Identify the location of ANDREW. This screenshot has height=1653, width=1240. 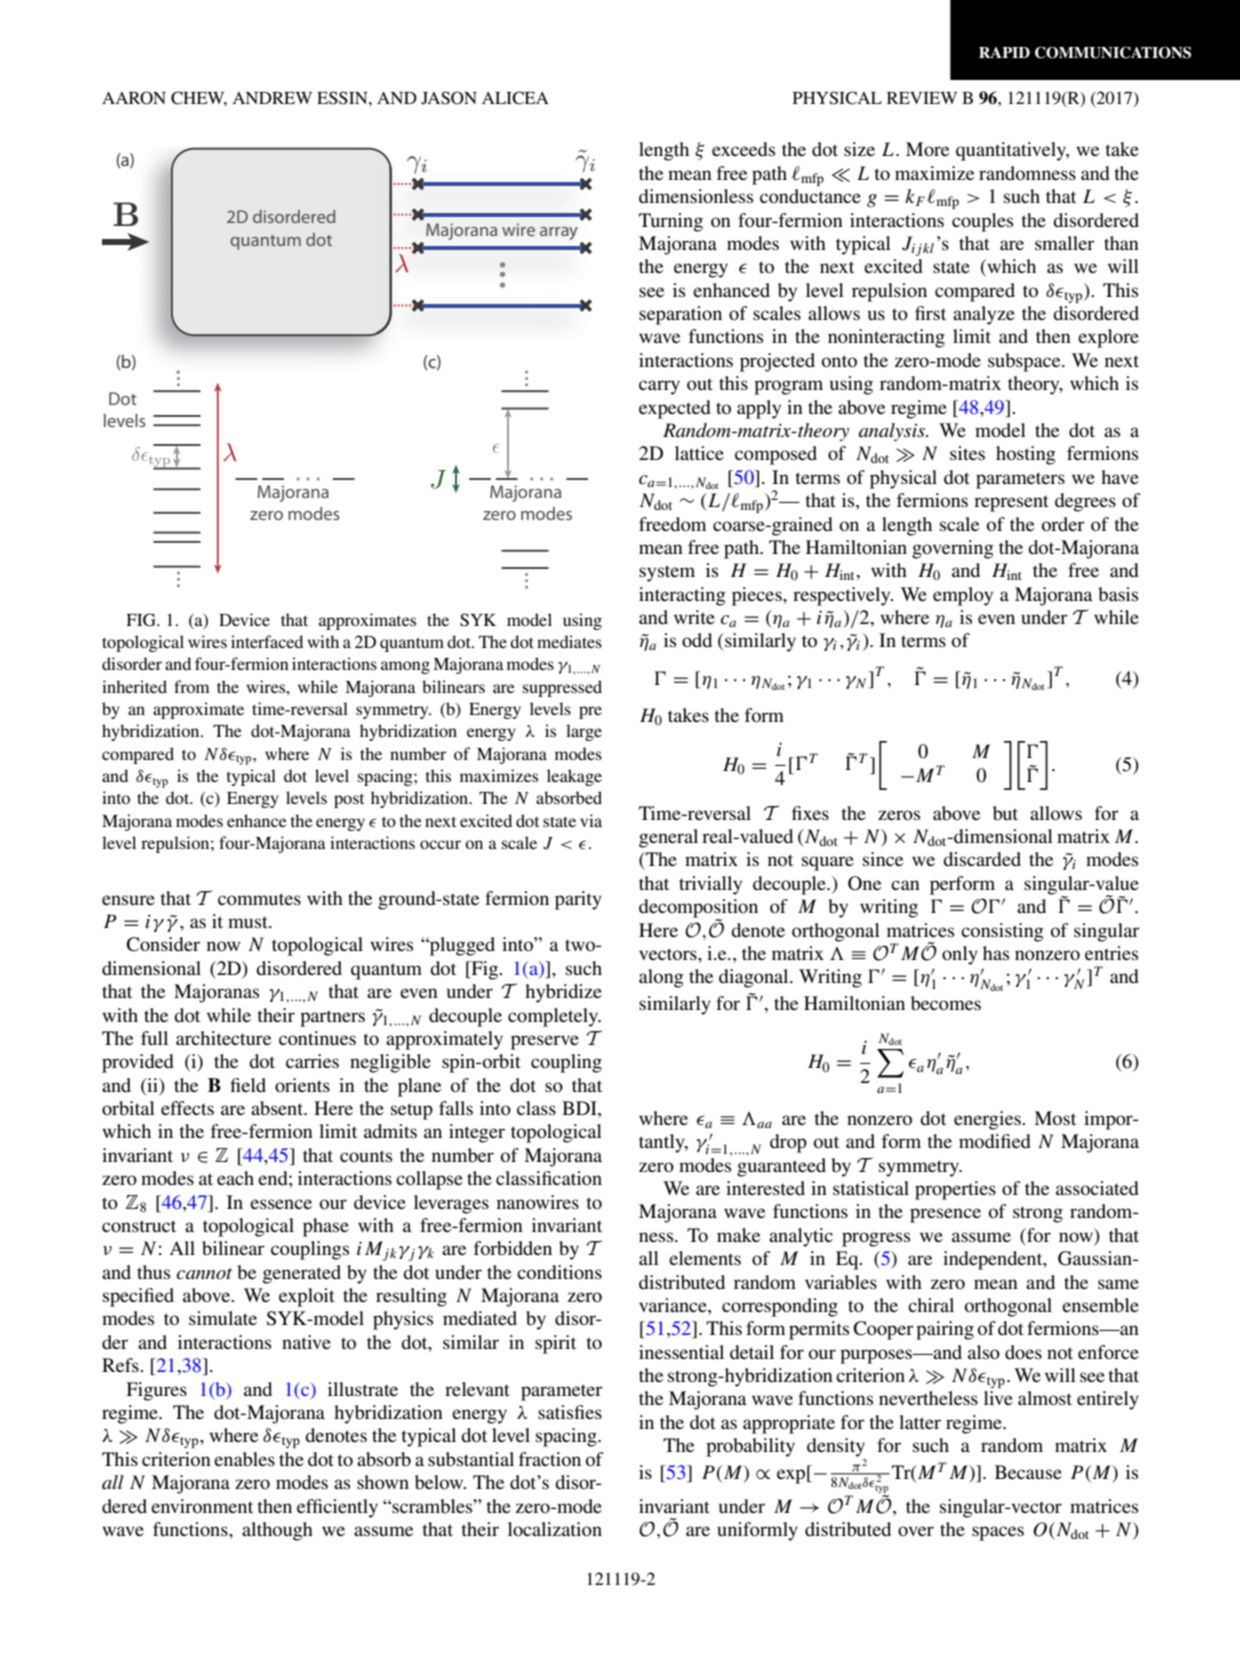
(272, 98).
